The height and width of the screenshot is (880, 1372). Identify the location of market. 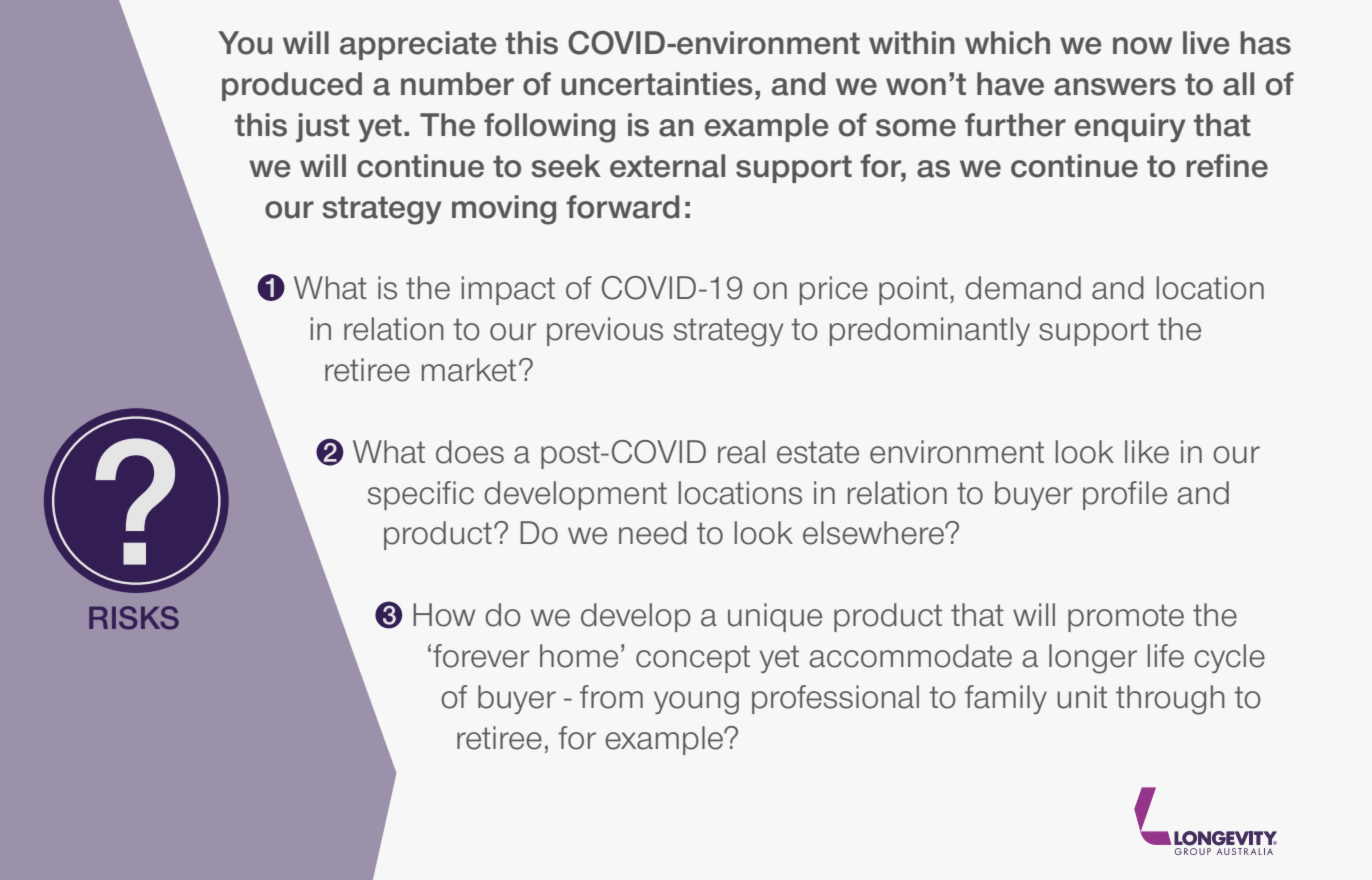
(469, 370).
